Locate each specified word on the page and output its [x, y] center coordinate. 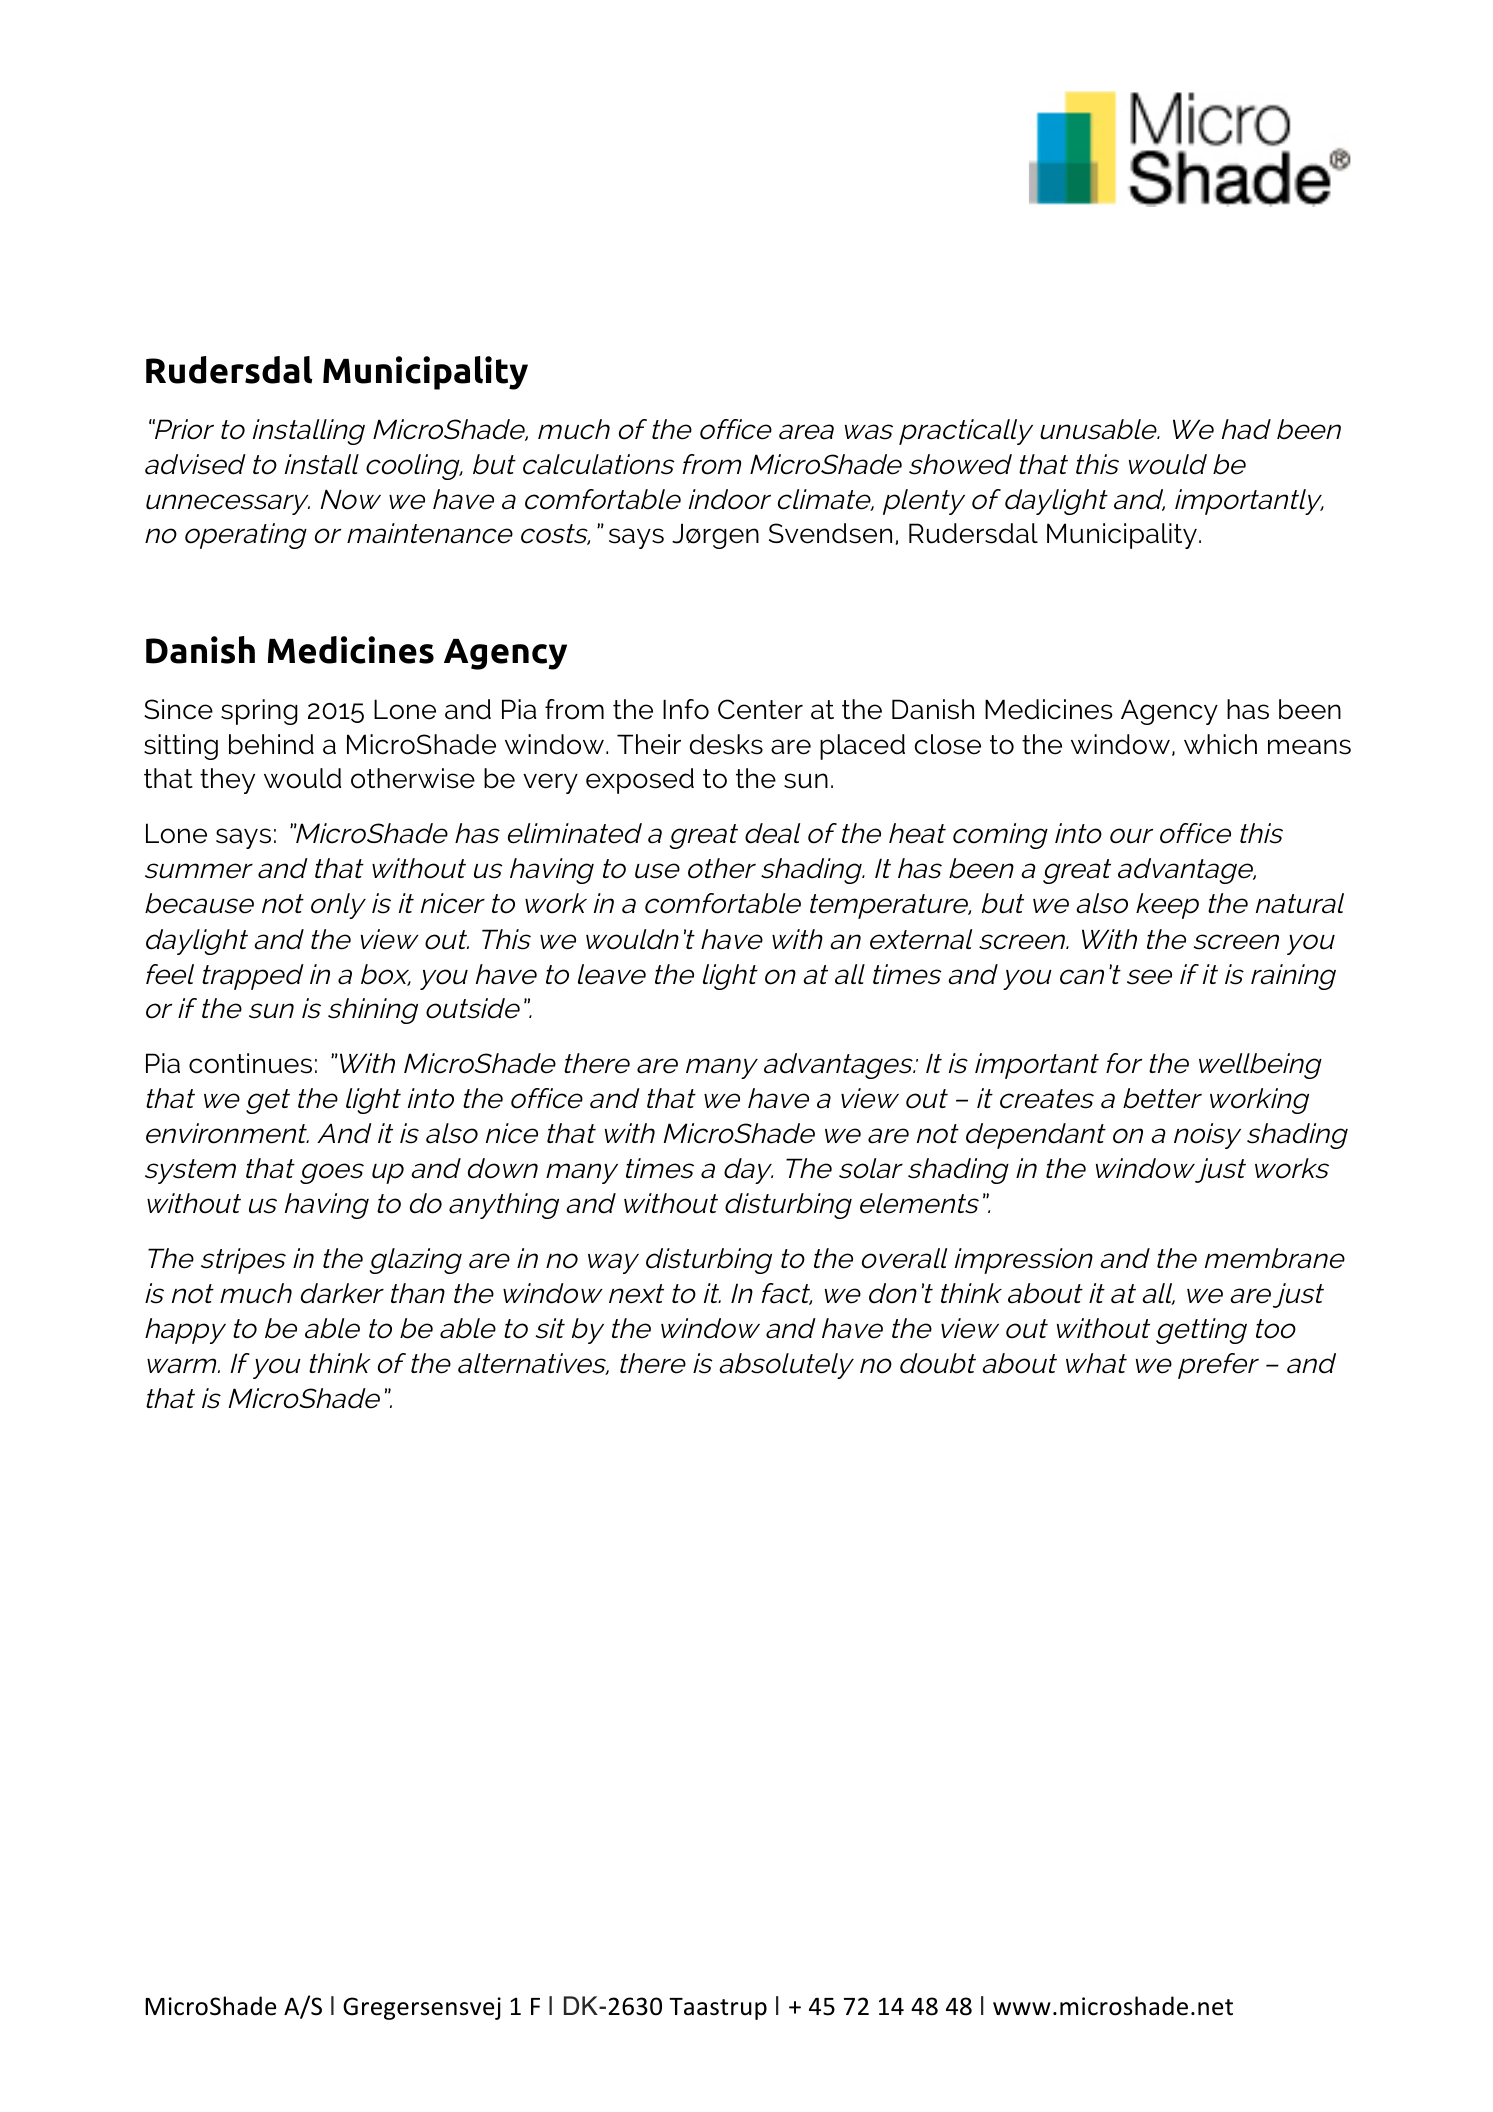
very [550, 783]
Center [760, 709]
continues [250, 1063]
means [1309, 747]
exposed [640, 781]
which [1220, 744]
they [227, 781]
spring [259, 712]
